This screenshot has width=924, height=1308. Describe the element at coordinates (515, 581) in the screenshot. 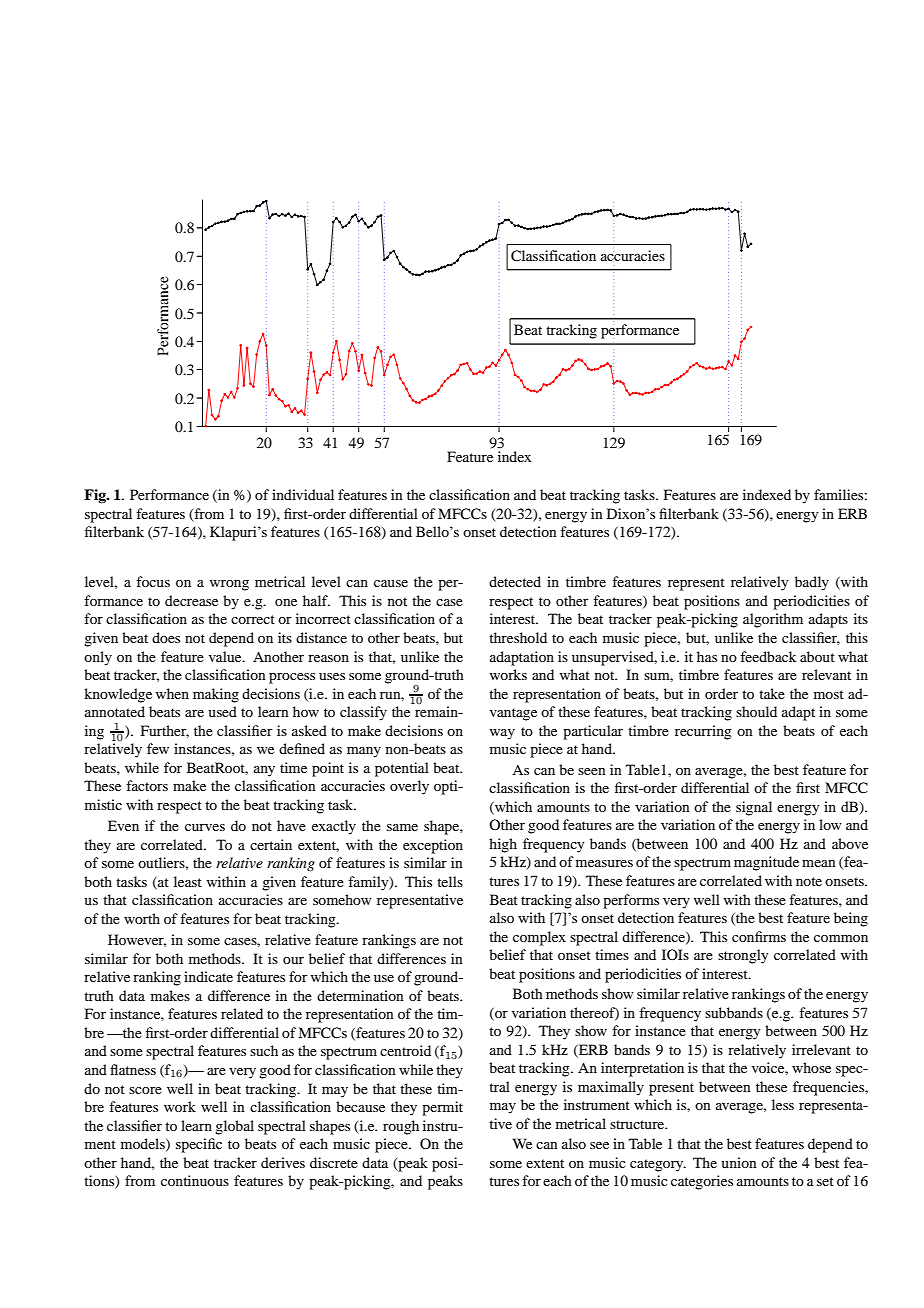

I see `detected` at that location.
